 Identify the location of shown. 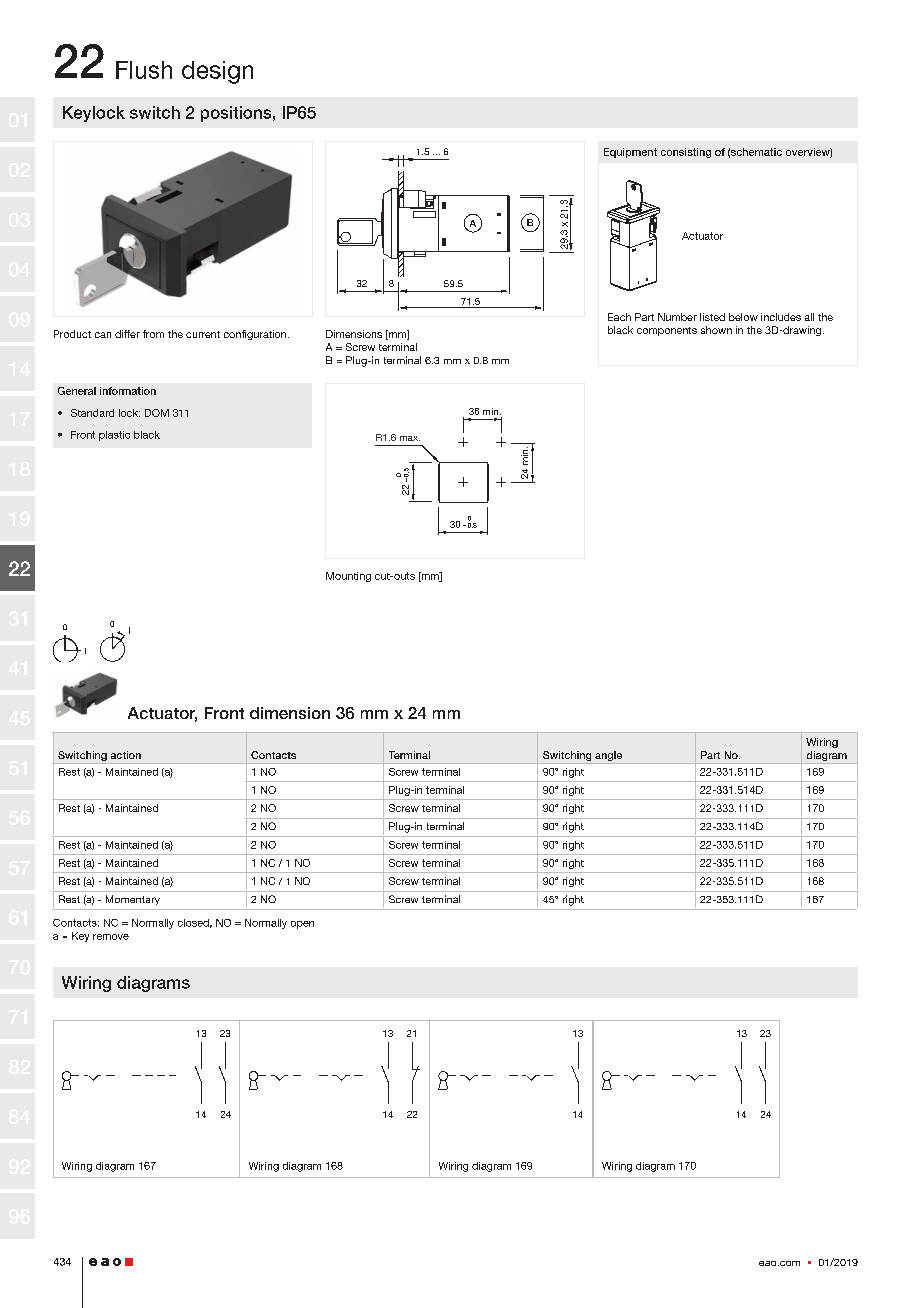
(716, 330).
